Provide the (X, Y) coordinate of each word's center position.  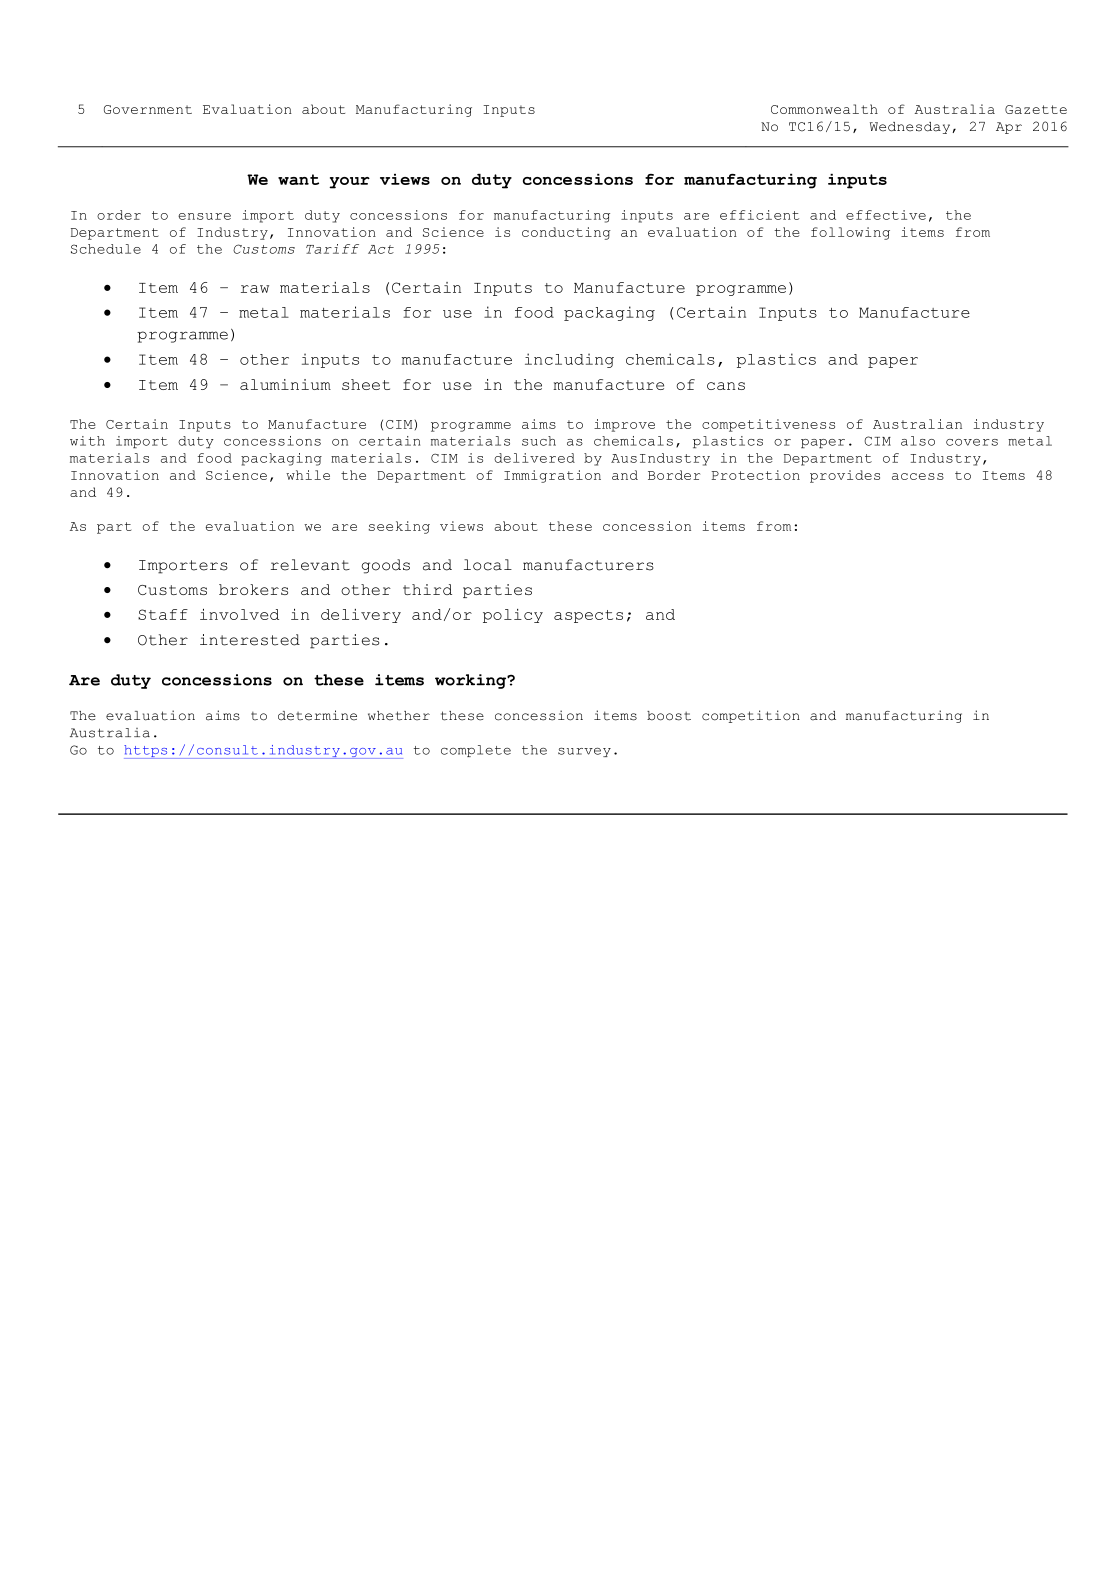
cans (726, 386)
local (488, 565)
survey (584, 752)
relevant (310, 565)
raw (255, 289)
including (569, 360)
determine (317, 715)
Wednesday (911, 128)
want (298, 179)
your (349, 183)
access (918, 476)
